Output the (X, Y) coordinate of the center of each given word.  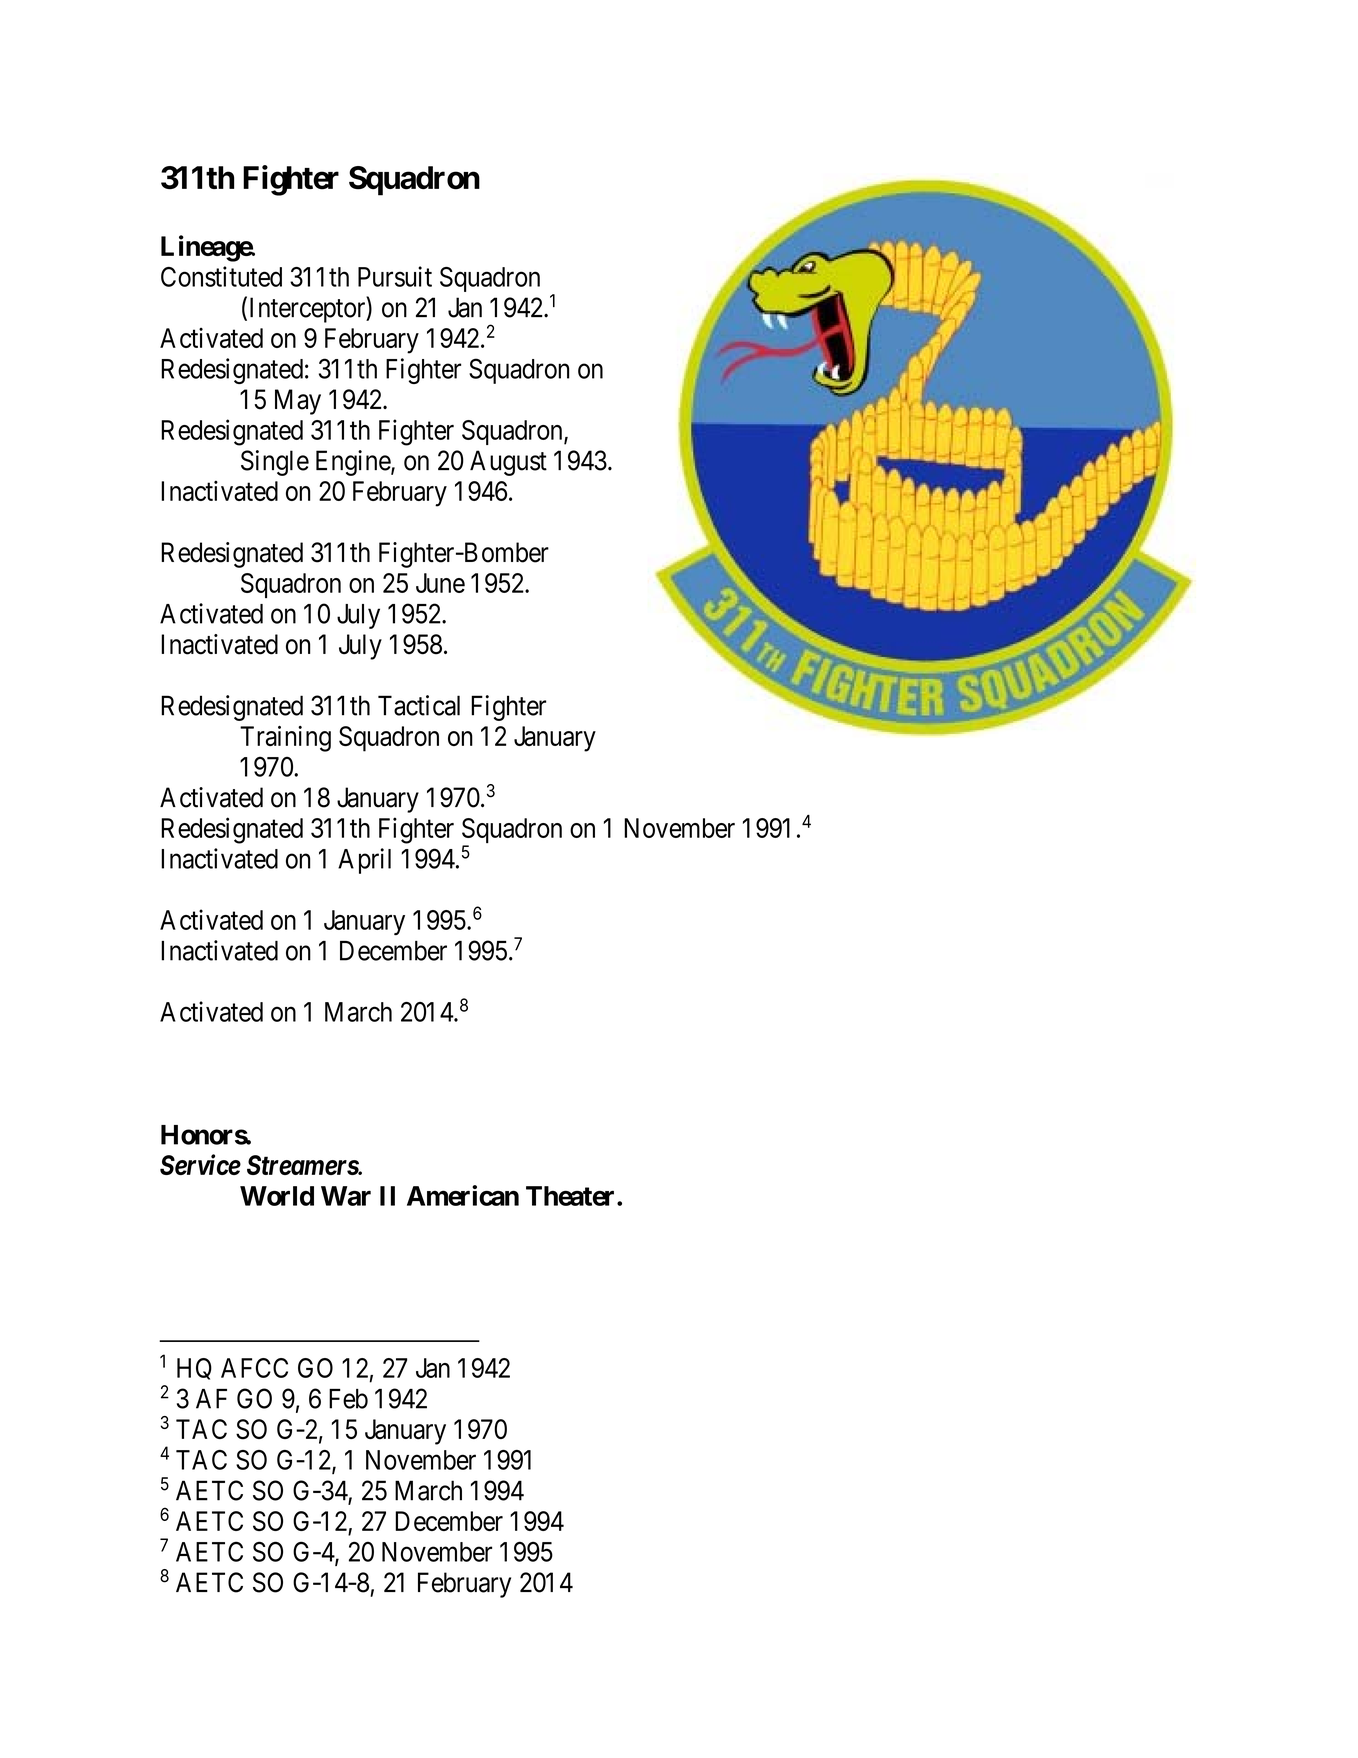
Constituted (221, 276)
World (277, 1196)
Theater (572, 1196)
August (508, 463)
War (346, 1196)
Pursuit (395, 276)
